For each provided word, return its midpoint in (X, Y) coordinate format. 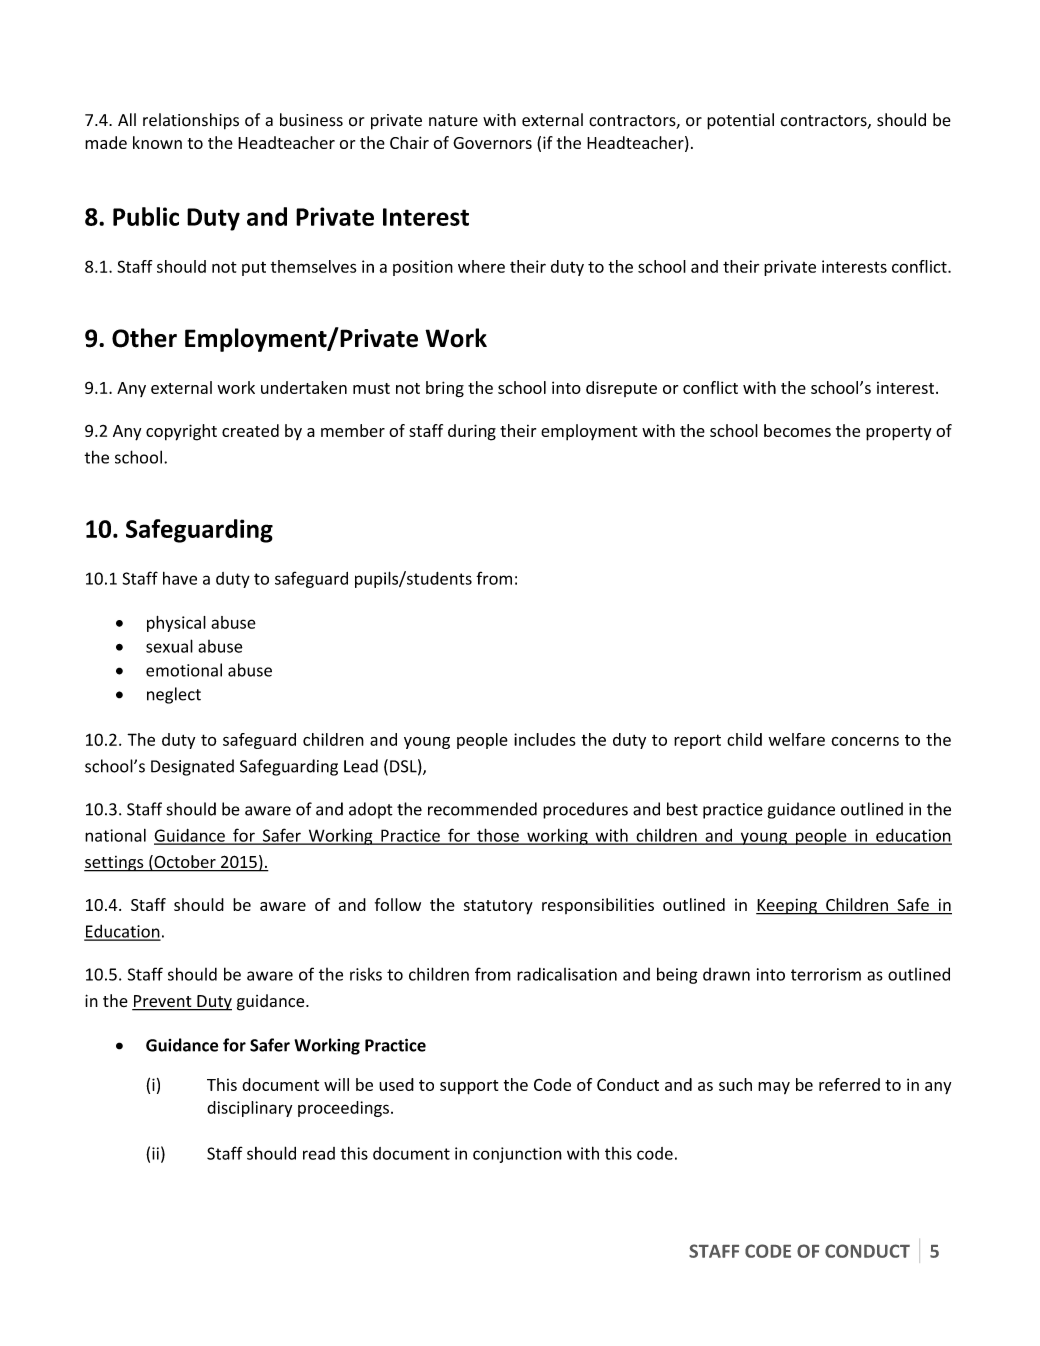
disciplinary (249, 1109)
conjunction (517, 1155)
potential (740, 121)
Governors (492, 143)
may (774, 1088)
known (157, 142)
